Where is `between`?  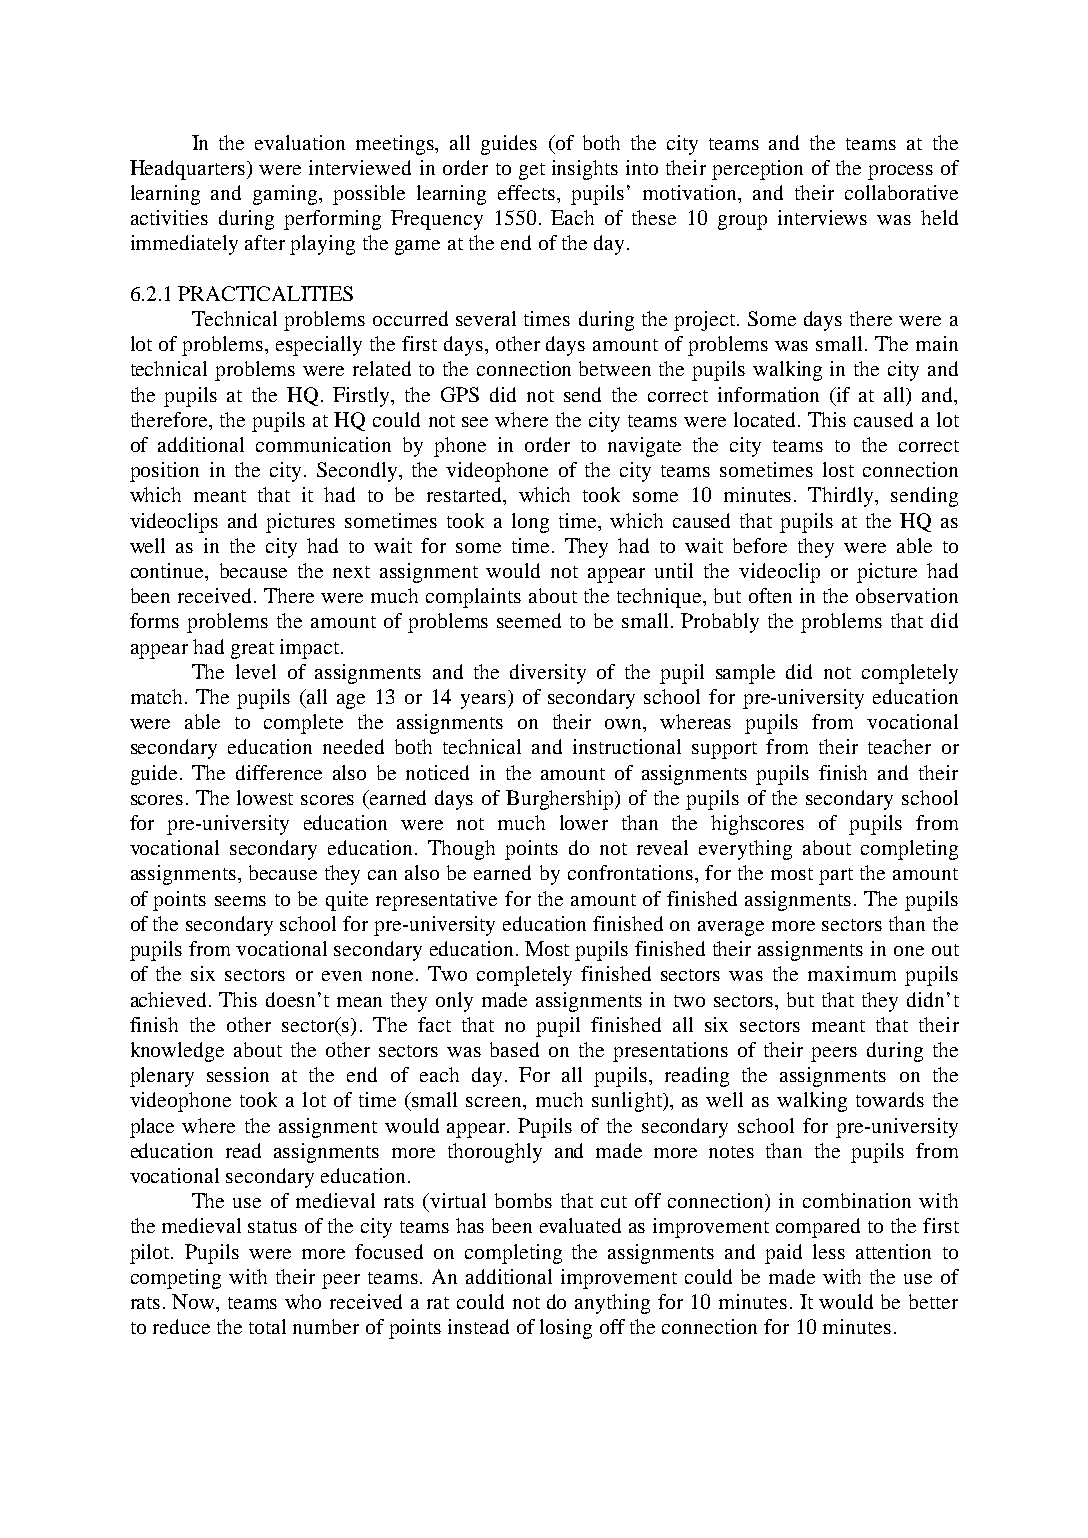 between is located at coordinates (615, 368).
